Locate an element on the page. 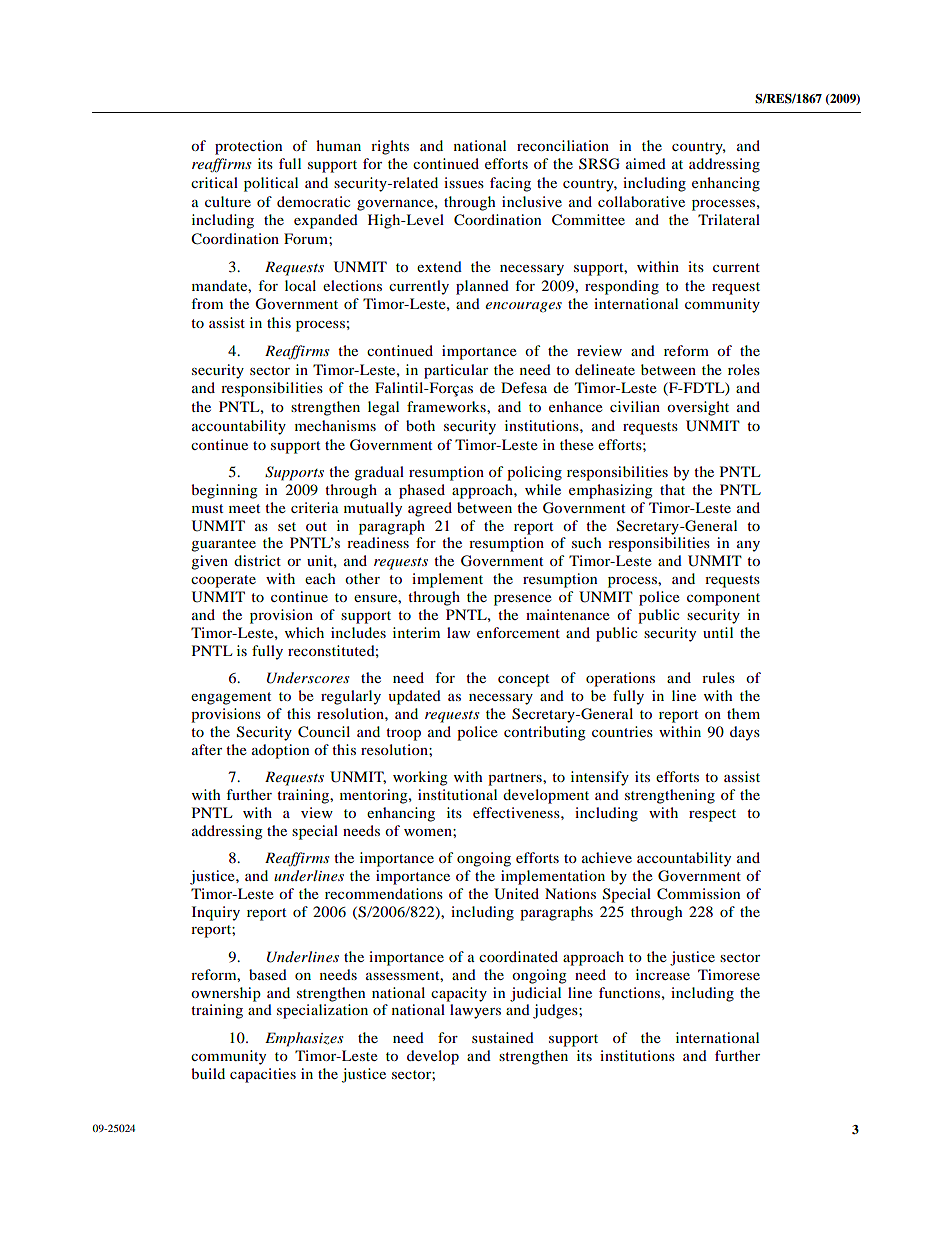 The width and height of the page is (952, 1233). aimed is located at coordinates (646, 163).
